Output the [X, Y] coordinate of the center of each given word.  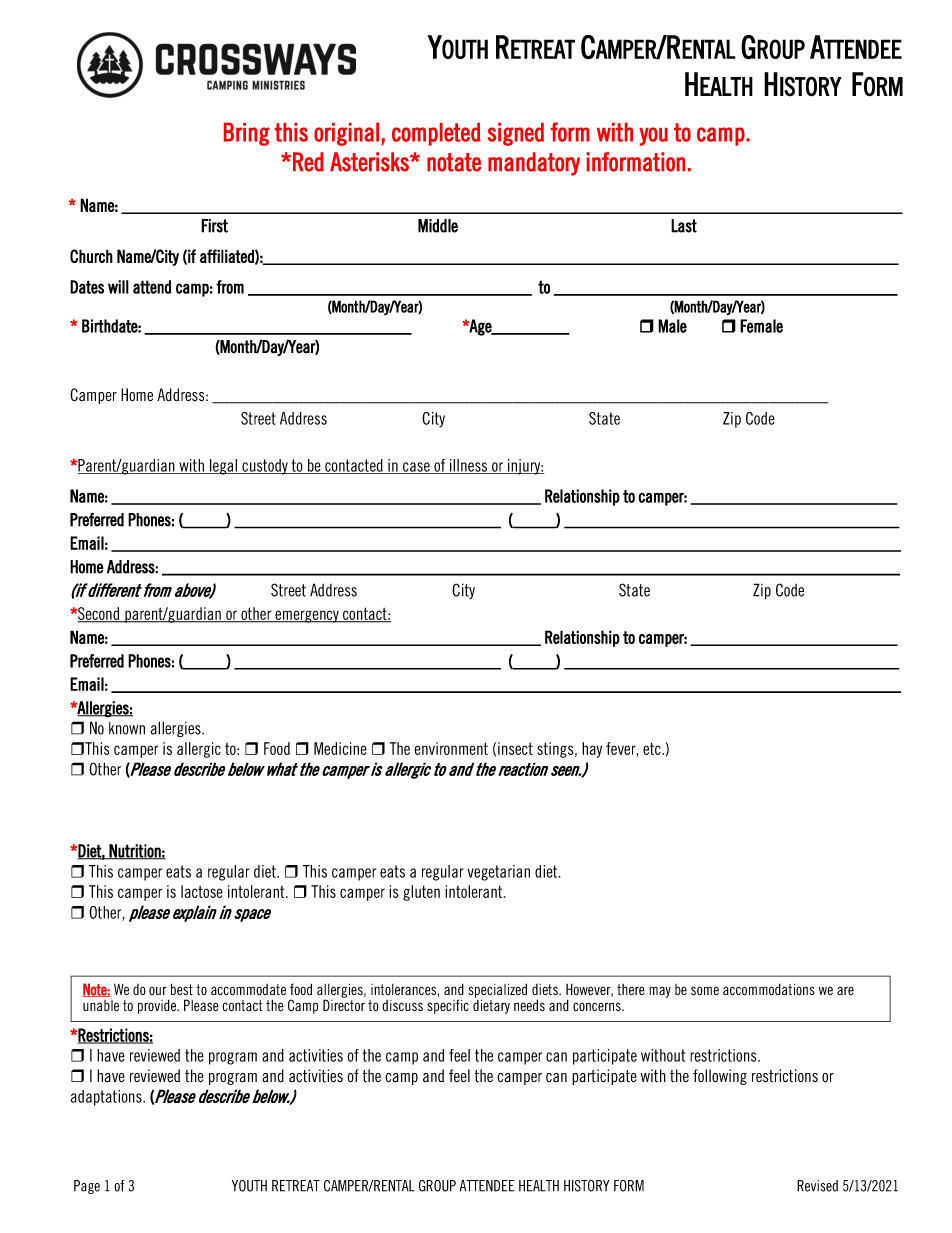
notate [454, 162]
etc [653, 748]
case [416, 468]
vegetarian [499, 873]
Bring [246, 134]
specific [448, 1006]
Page [87, 1187]
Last [684, 226]
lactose [202, 891]
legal [224, 467]
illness [469, 466]
